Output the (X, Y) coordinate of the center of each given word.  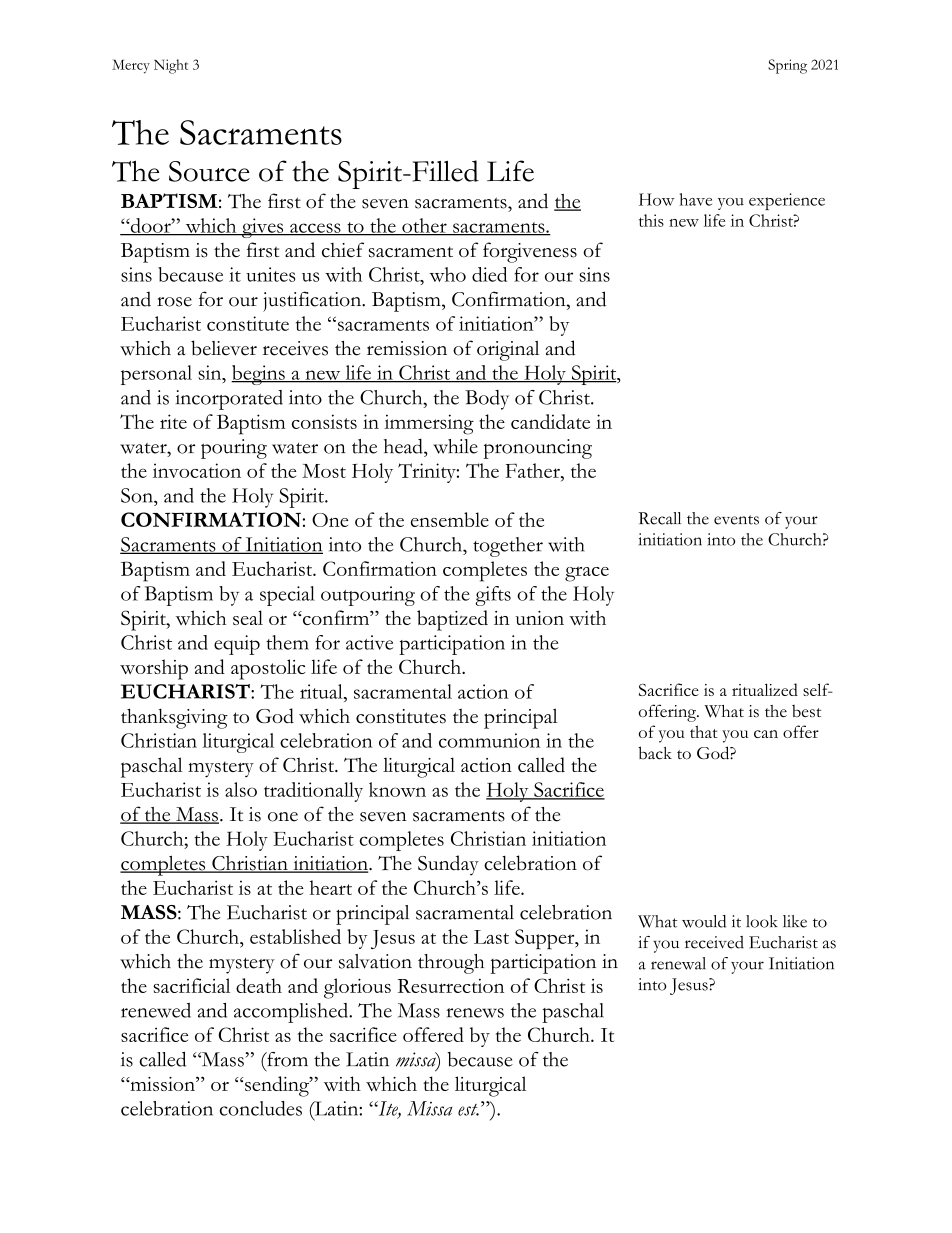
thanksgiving (174, 718)
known (397, 789)
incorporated (229, 400)
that (704, 731)
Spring (787, 66)
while (455, 446)
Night (171, 66)
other (424, 226)
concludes (261, 1108)
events (736, 520)
